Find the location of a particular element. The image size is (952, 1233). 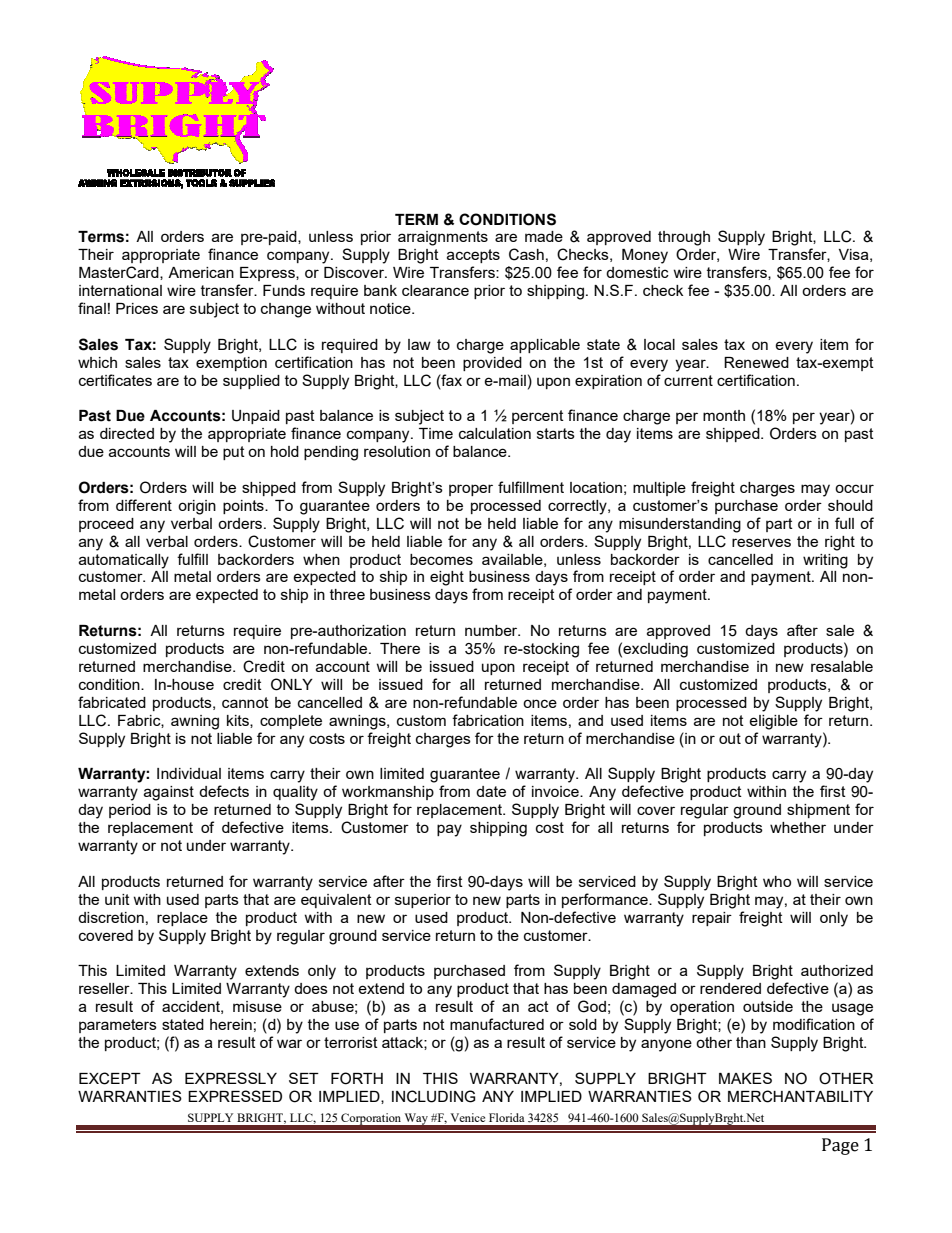

origin is located at coordinates (197, 507).
